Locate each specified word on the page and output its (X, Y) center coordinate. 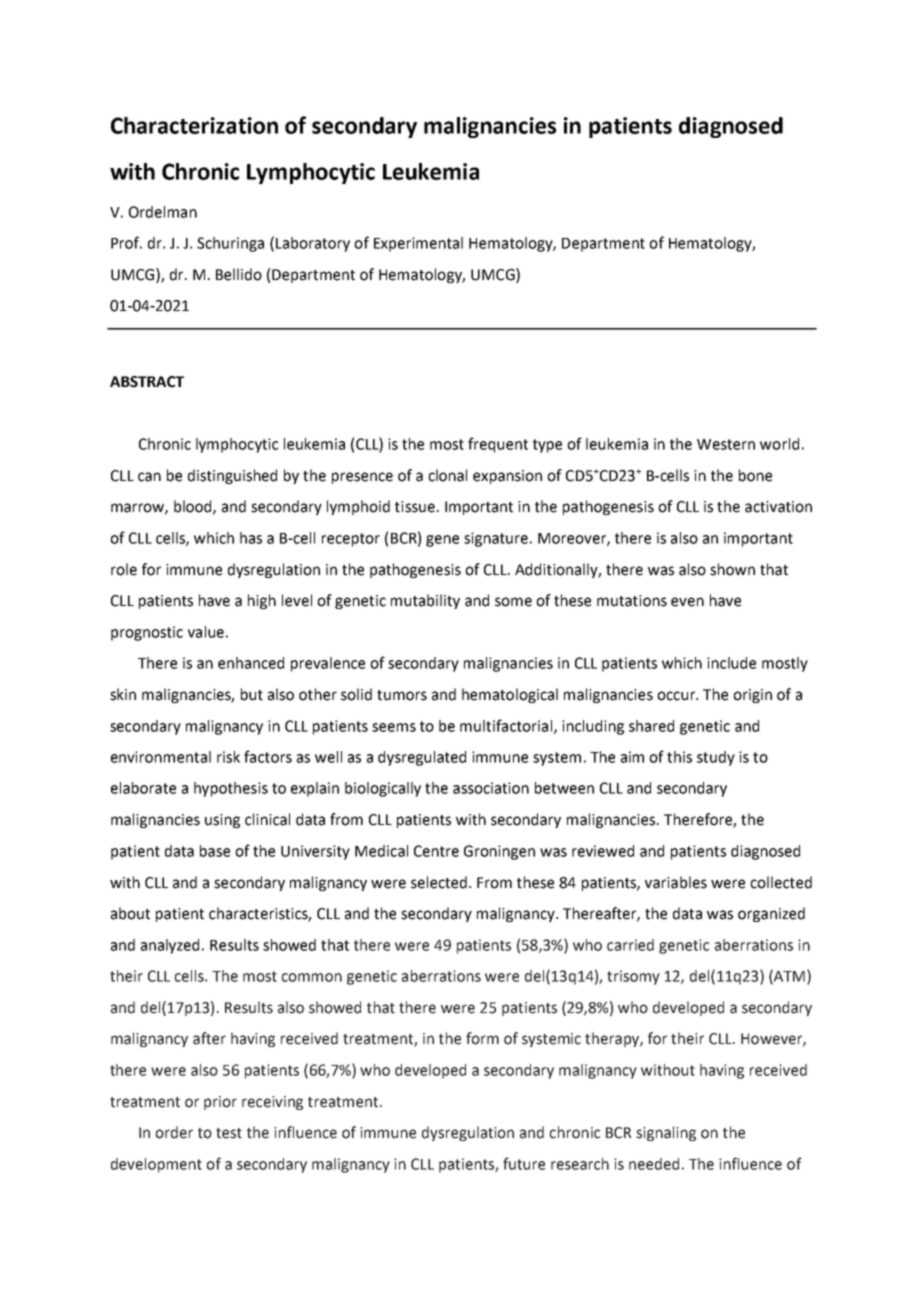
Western (726, 444)
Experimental (418, 244)
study (716, 758)
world (779, 444)
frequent (498, 445)
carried (630, 945)
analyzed (170, 946)
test (229, 1133)
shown (732, 569)
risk (228, 757)
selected (440, 882)
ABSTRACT (147, 382)
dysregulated (422, 758)
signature (496, 539)
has (251, 538)
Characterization (194, 125)
